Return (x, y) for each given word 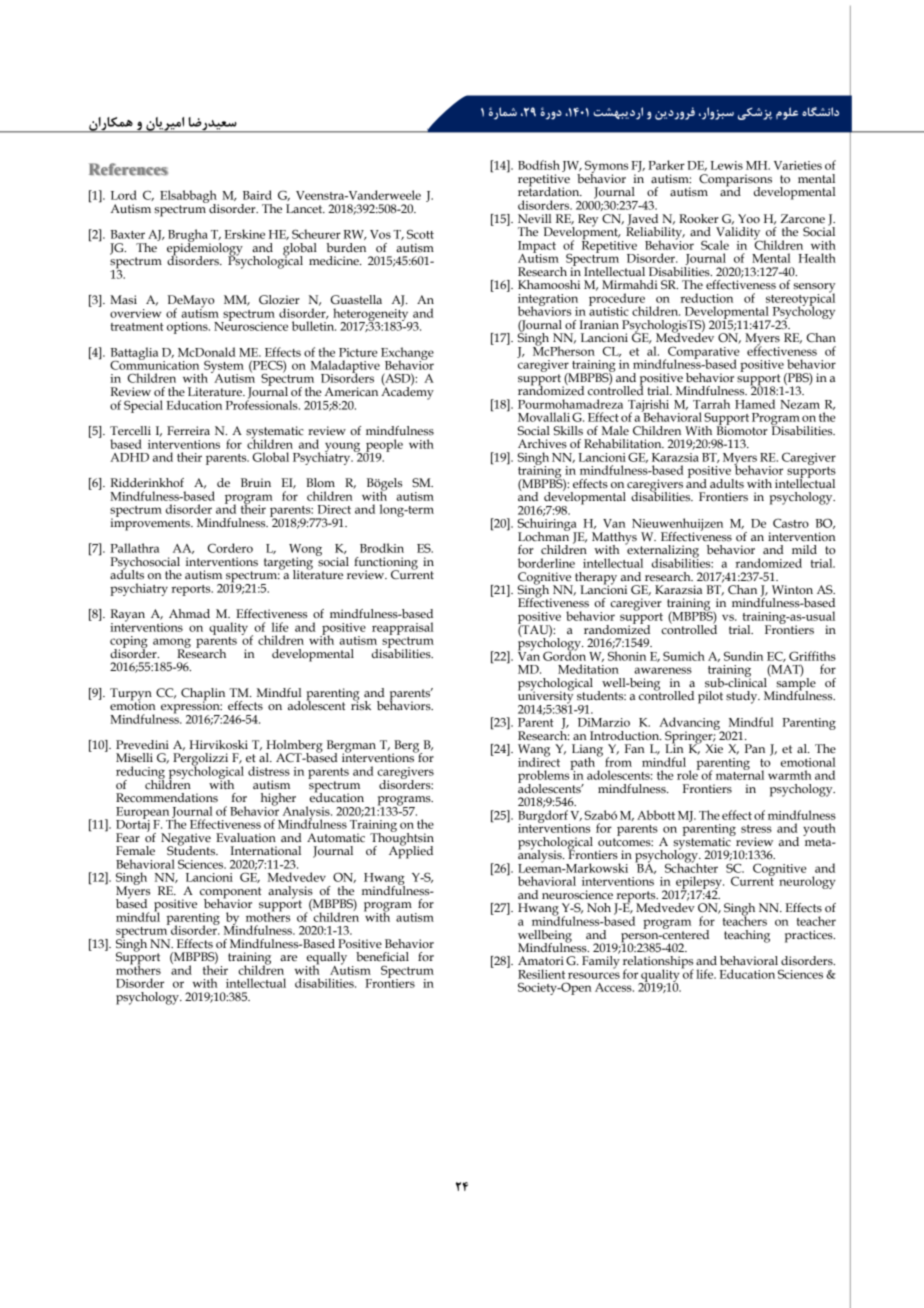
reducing (140, 773)
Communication (154, 364)
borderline (546, 563)
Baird (257, 195)
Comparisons (735, 181)
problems (545, 776)
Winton (792, 589)
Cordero (230, 548)
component (230, 894)
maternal (740, 774)
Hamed (755, 404)
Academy (407, 392)
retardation (550, 190)
